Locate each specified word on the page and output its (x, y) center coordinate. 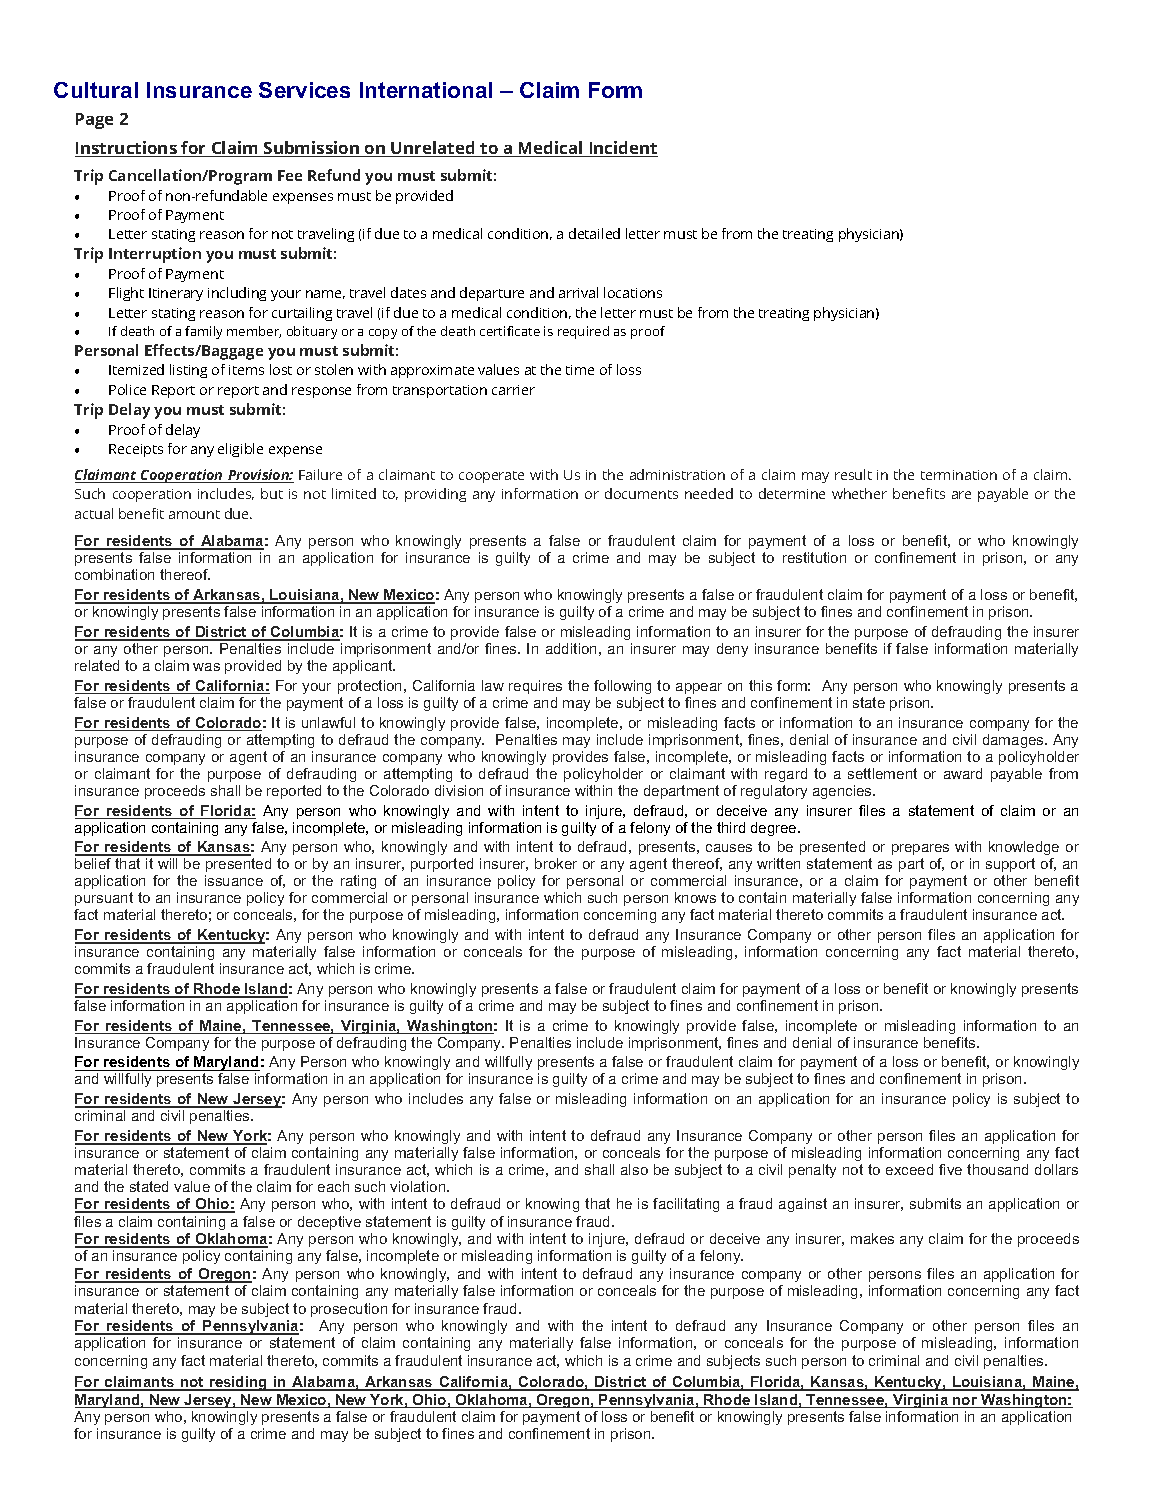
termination (959, 475)
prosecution (349, 1310)
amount (194, 514)
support (1010, 865)
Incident (622, 149)
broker (556, 863)
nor (965, 1402)
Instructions (127, 149)
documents (641, 493)
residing (238, 1383)
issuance (234, 880)
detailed (594, 233)
